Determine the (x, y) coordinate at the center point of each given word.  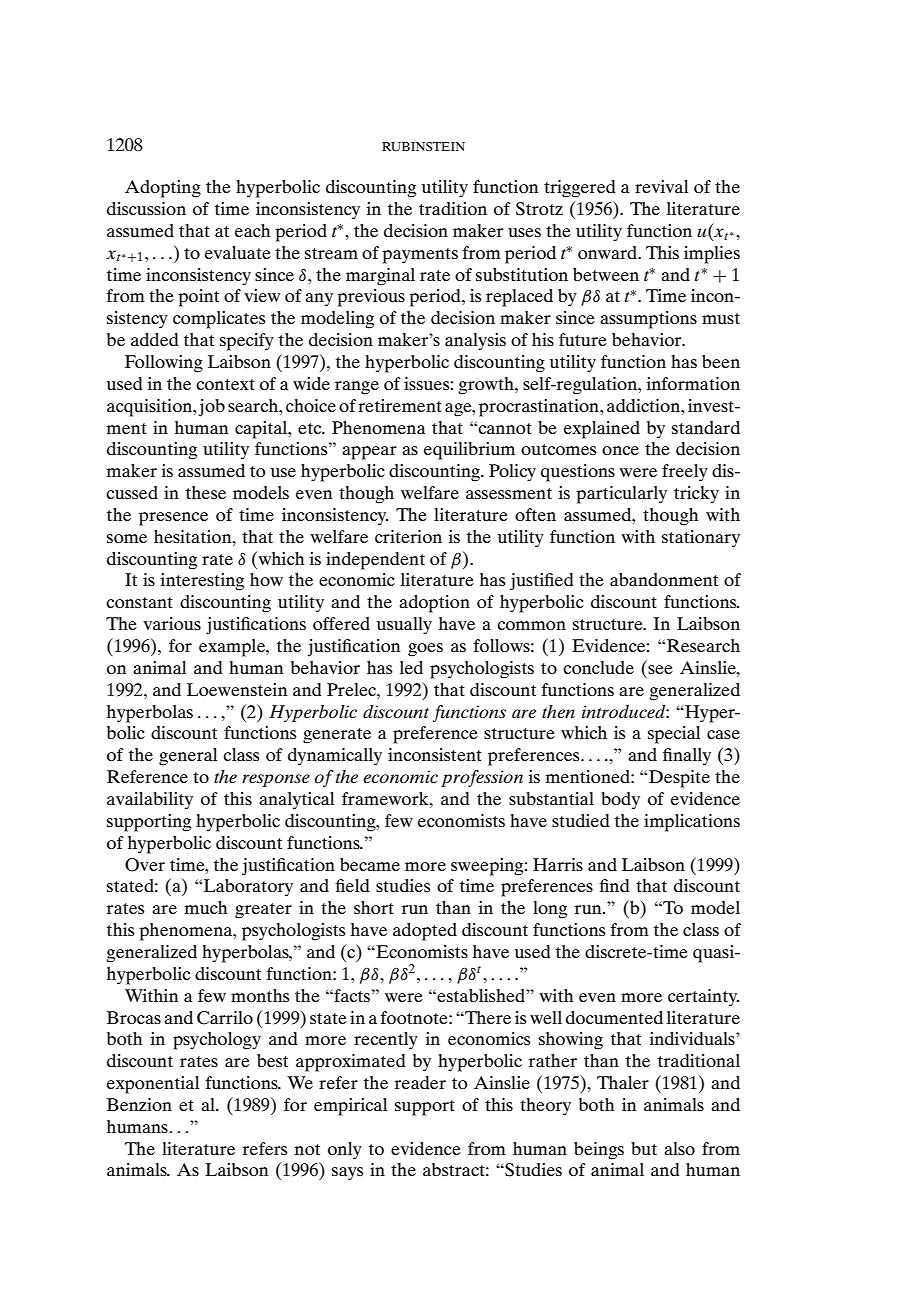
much (206, 907)
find (614, 885)
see (660, 669)
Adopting (163, 189)
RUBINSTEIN (423, 146)
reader (420, 1082)
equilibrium (469, 451)
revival (661, 186)
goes (425, 650)
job (212, 408)
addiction (645, 405)
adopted (425, 932)
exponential (153, 1085)
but (644, 1148)
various (172, 623)
